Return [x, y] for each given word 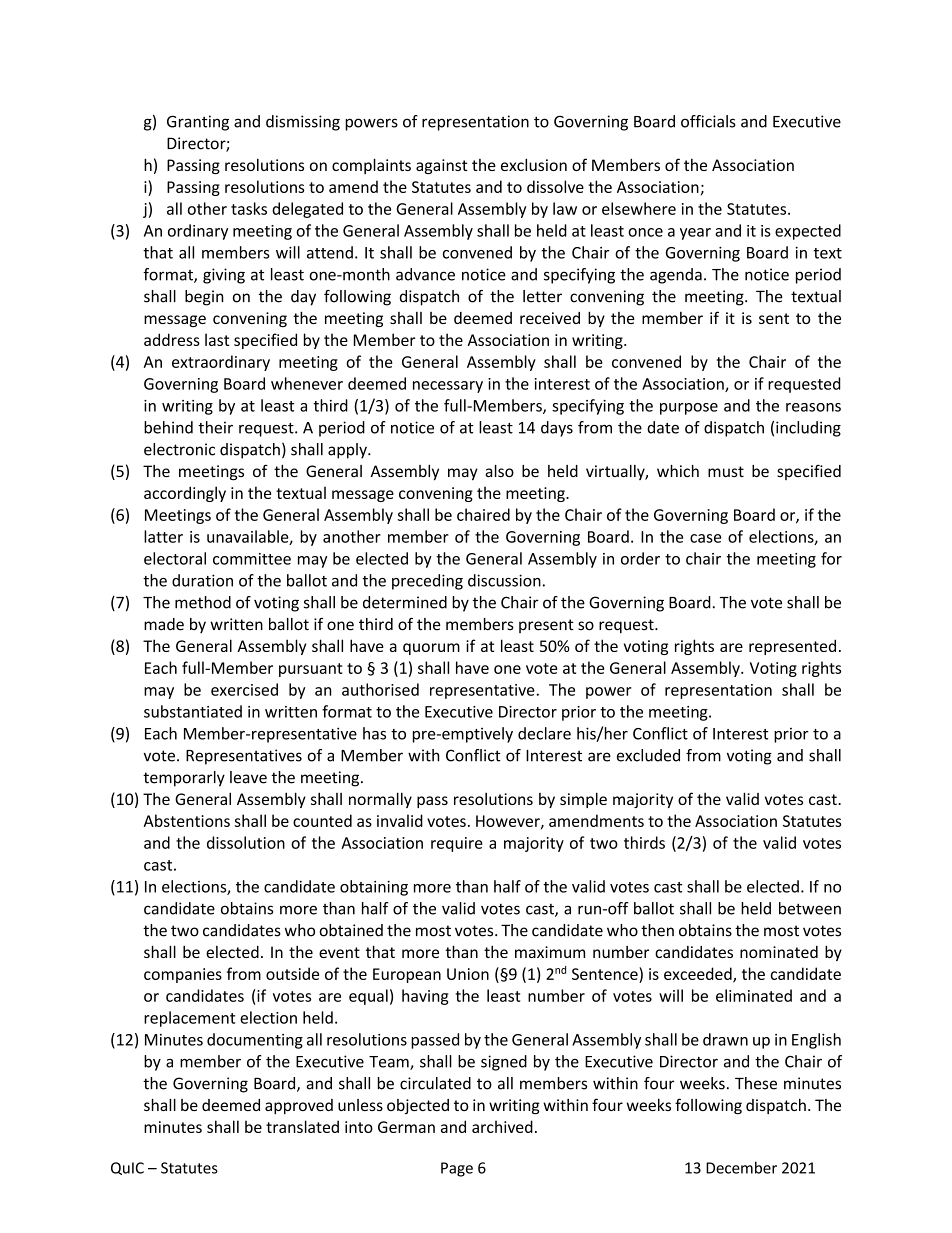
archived [502, 1126]
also [499, 471]
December [741, 1167]
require [457, 844]
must [726, 471]
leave [248, 777]
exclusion [534, 164]
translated [302, 1126]
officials [708, 121]
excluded [648, 755]
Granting [198, 123]
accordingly [185, 494]
